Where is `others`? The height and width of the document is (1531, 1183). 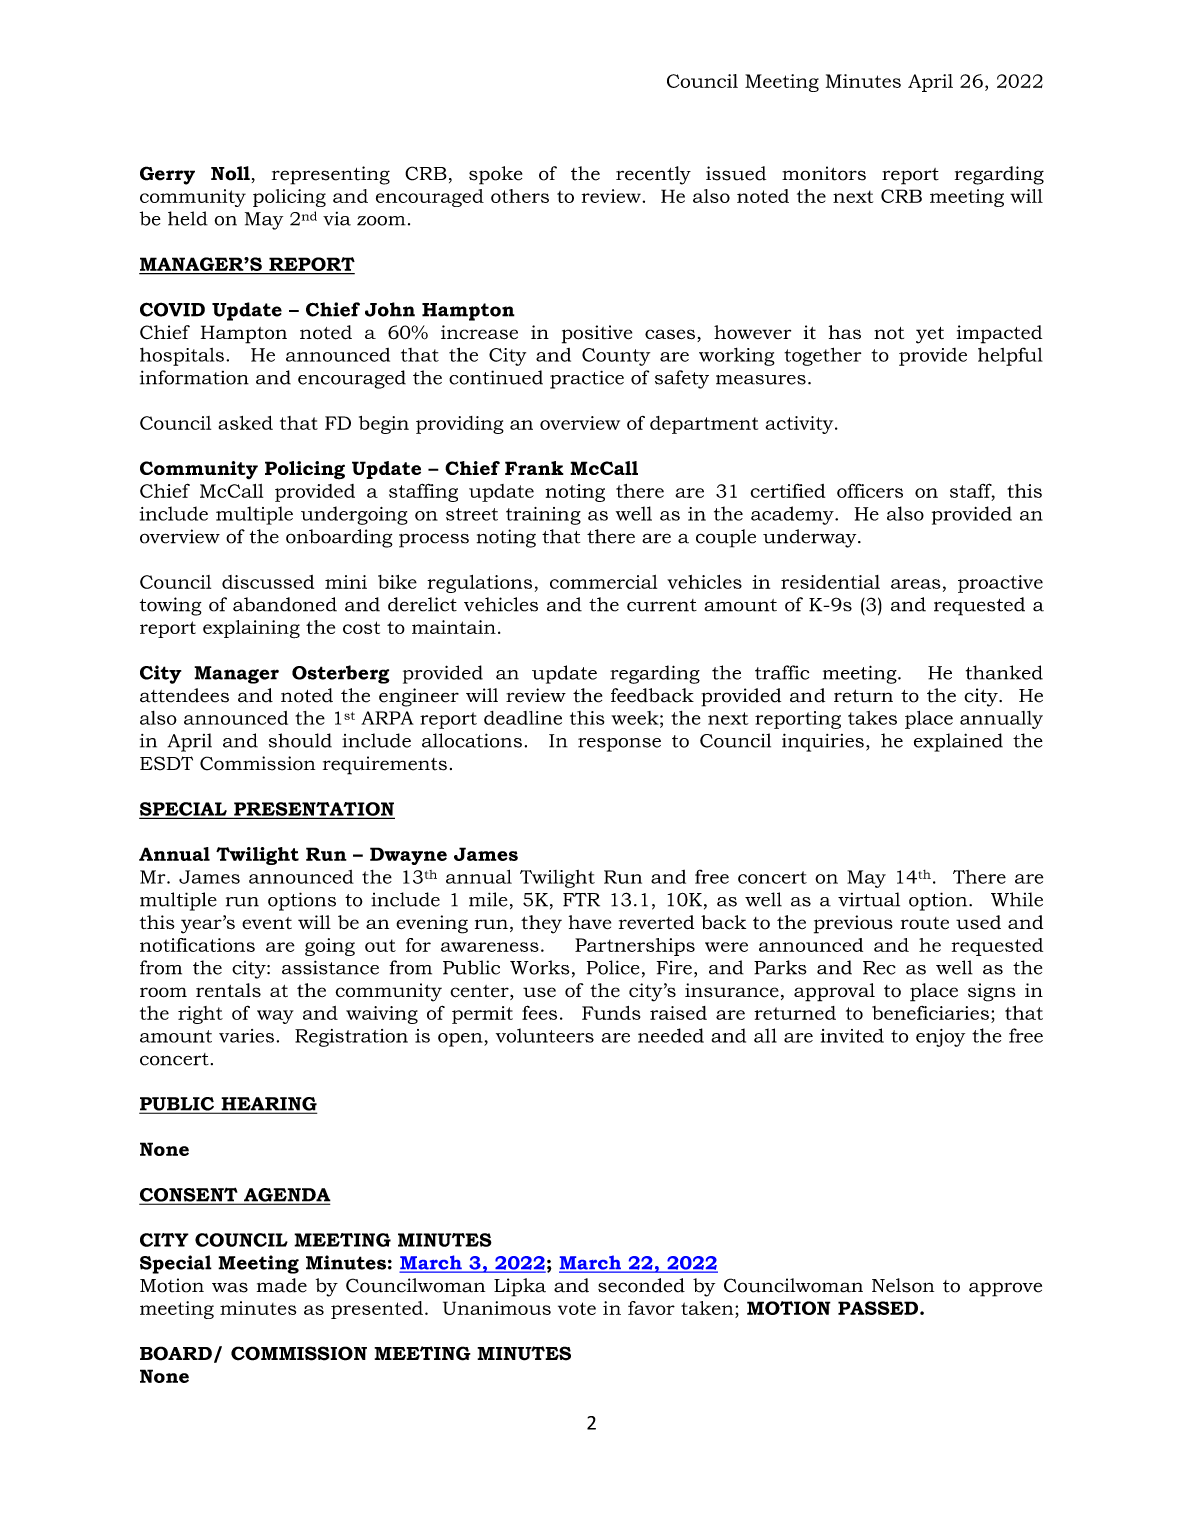
others is located at coordinates (520, 196).
